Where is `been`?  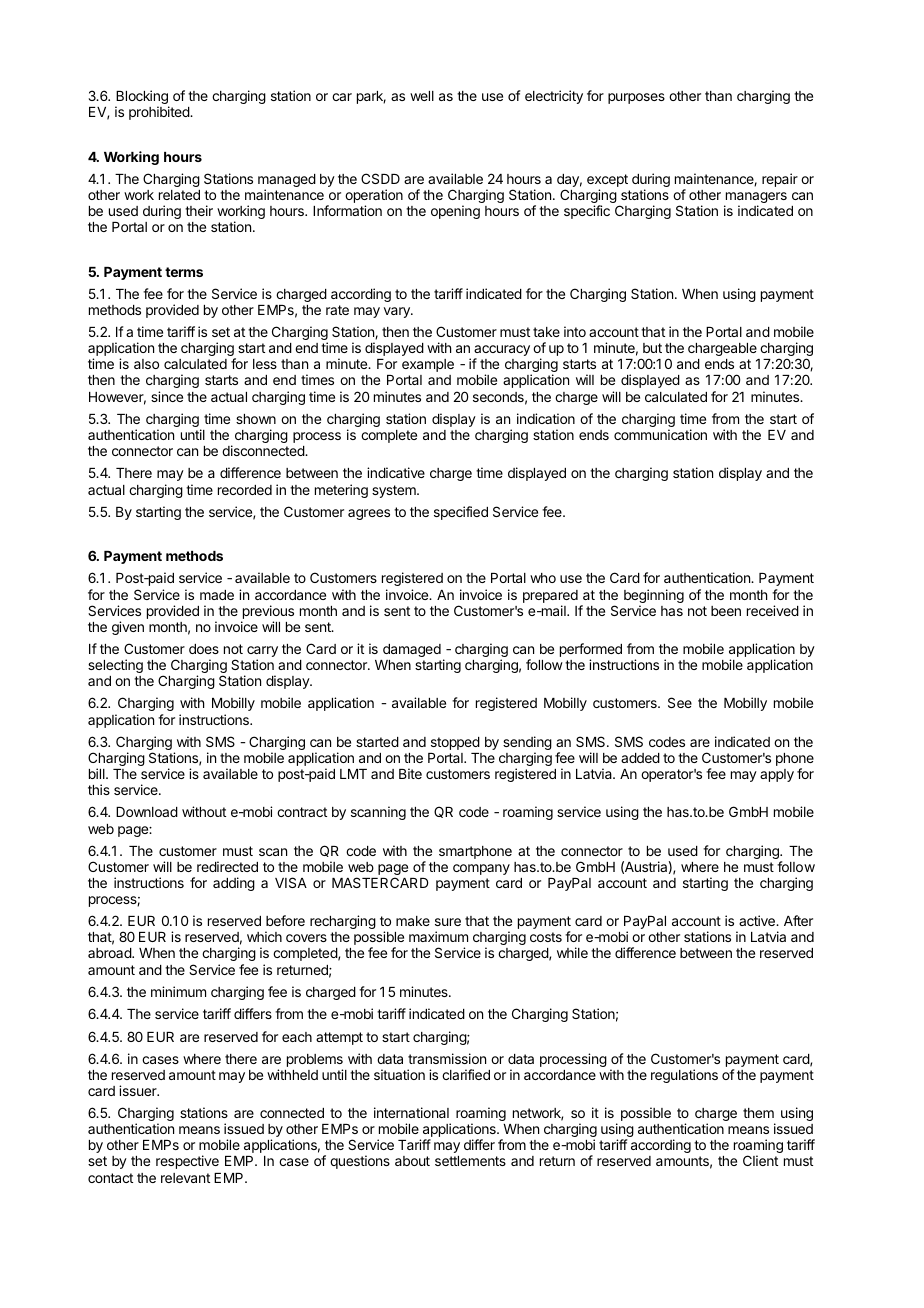
been is located at coordinates (726, 611).
